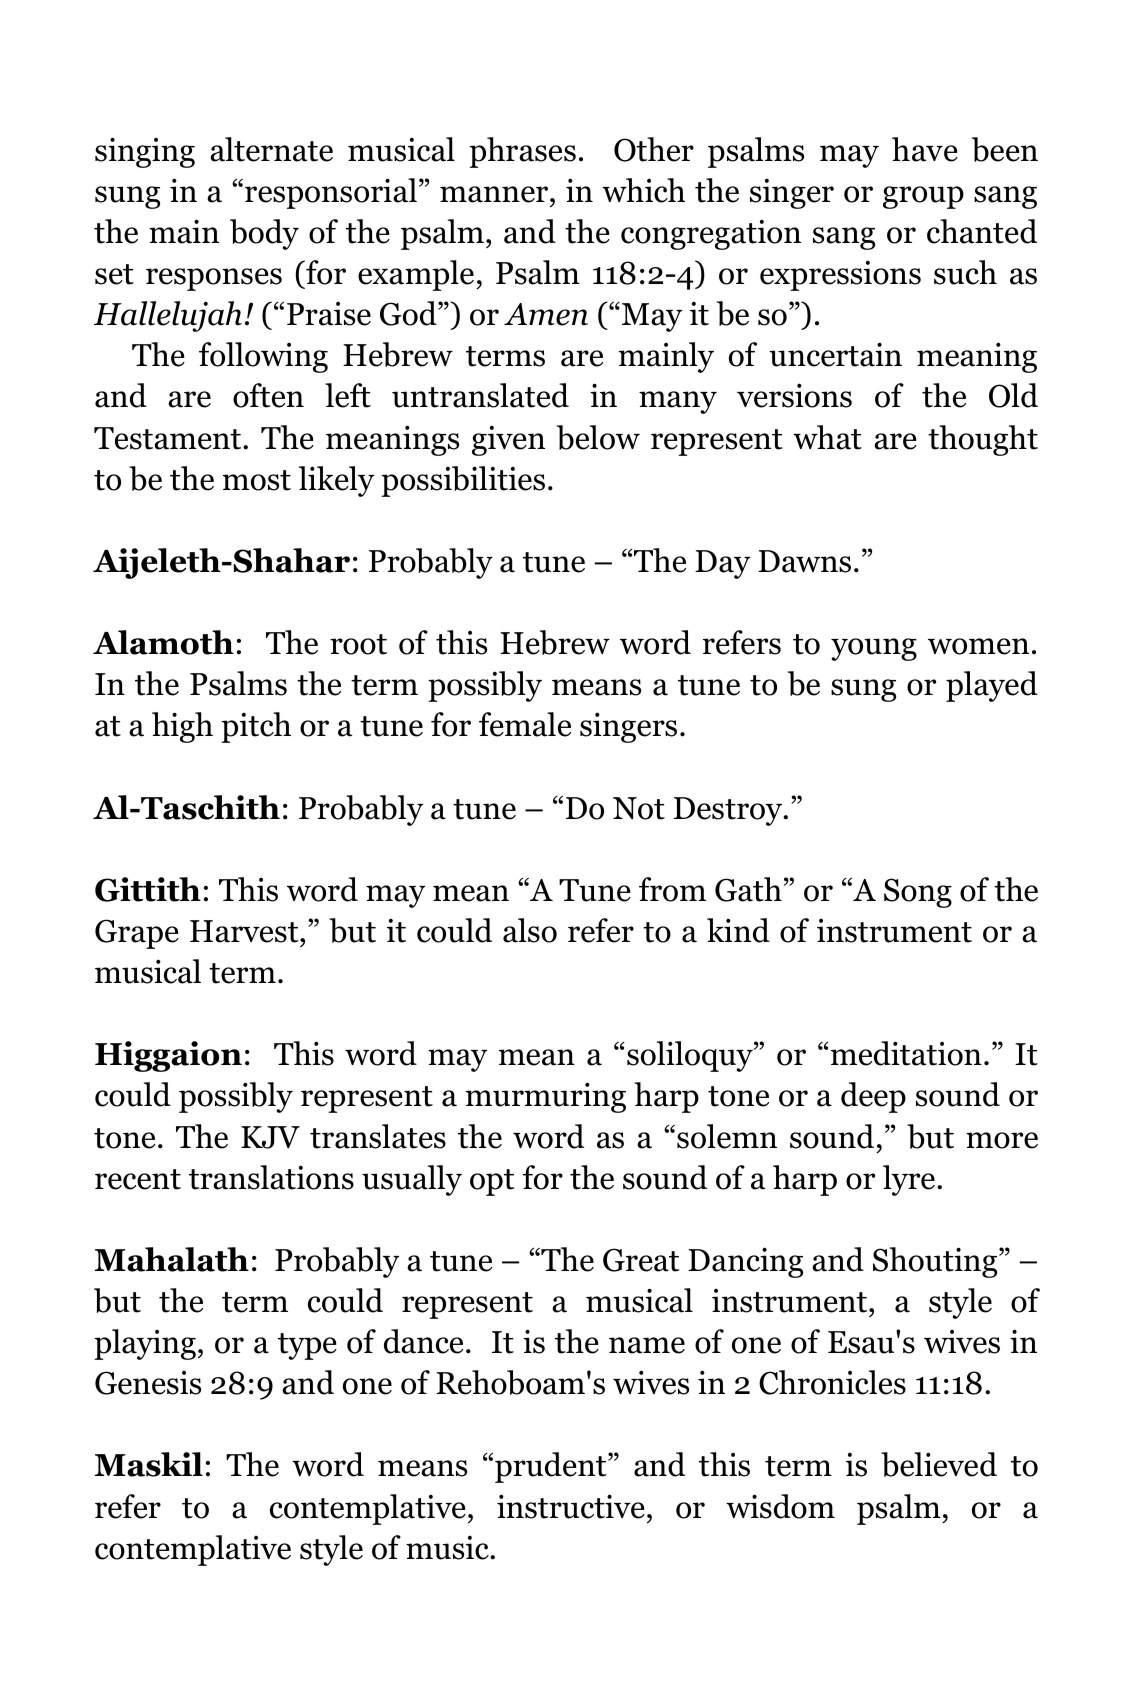 The height and width of the screenshot is (1699, 1133). I want to click on Genesis, so click(148, 1383).
